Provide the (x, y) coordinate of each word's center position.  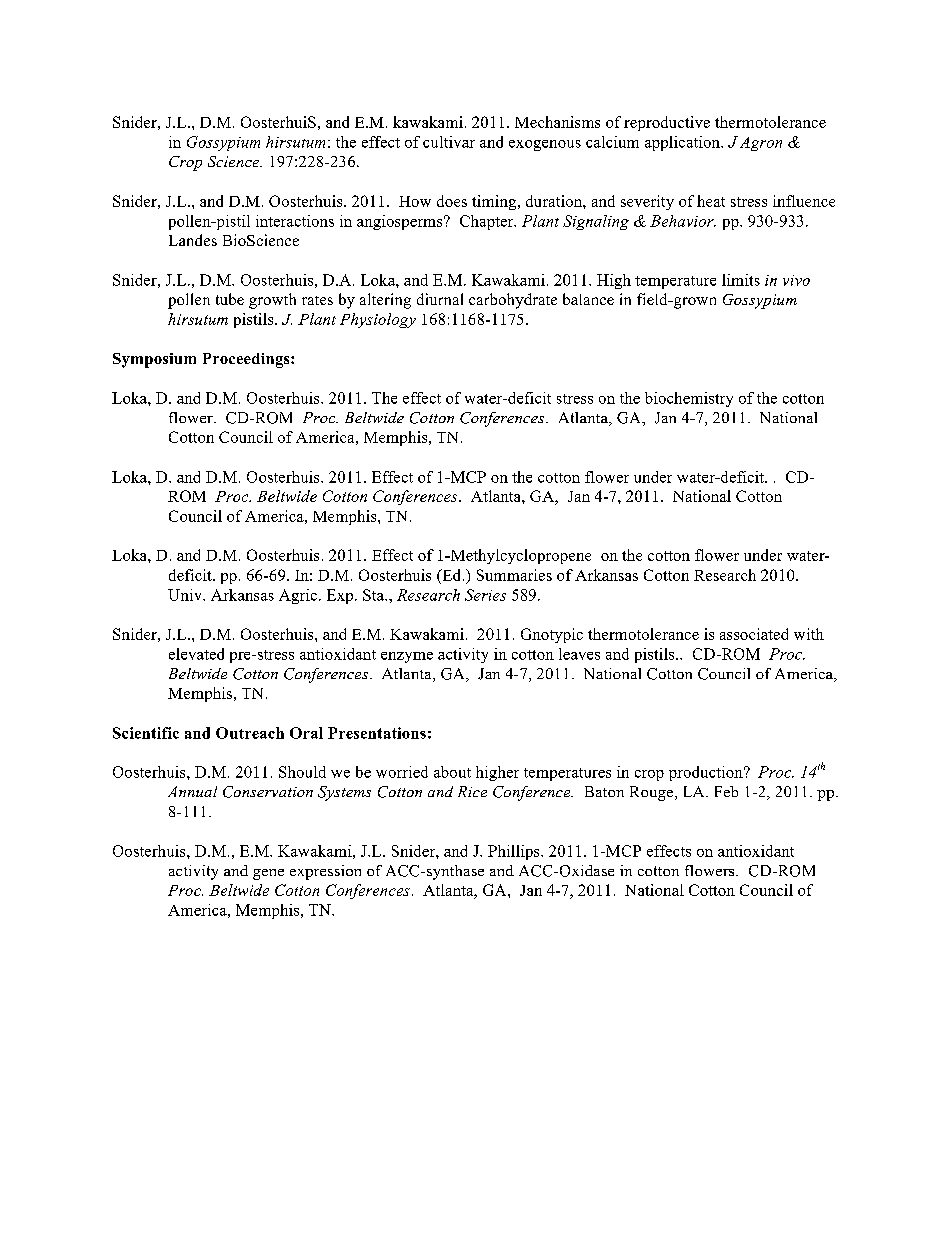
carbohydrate (513, 301)
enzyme (407, 657)
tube (230, 299)
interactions (295, 221)
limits (741, 280)
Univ (186, 595)
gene (268, 874)
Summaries (514, 575)
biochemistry (689, 399)
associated (754, 634)
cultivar (449, 142)
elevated (196, 654)
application (683, 143)
